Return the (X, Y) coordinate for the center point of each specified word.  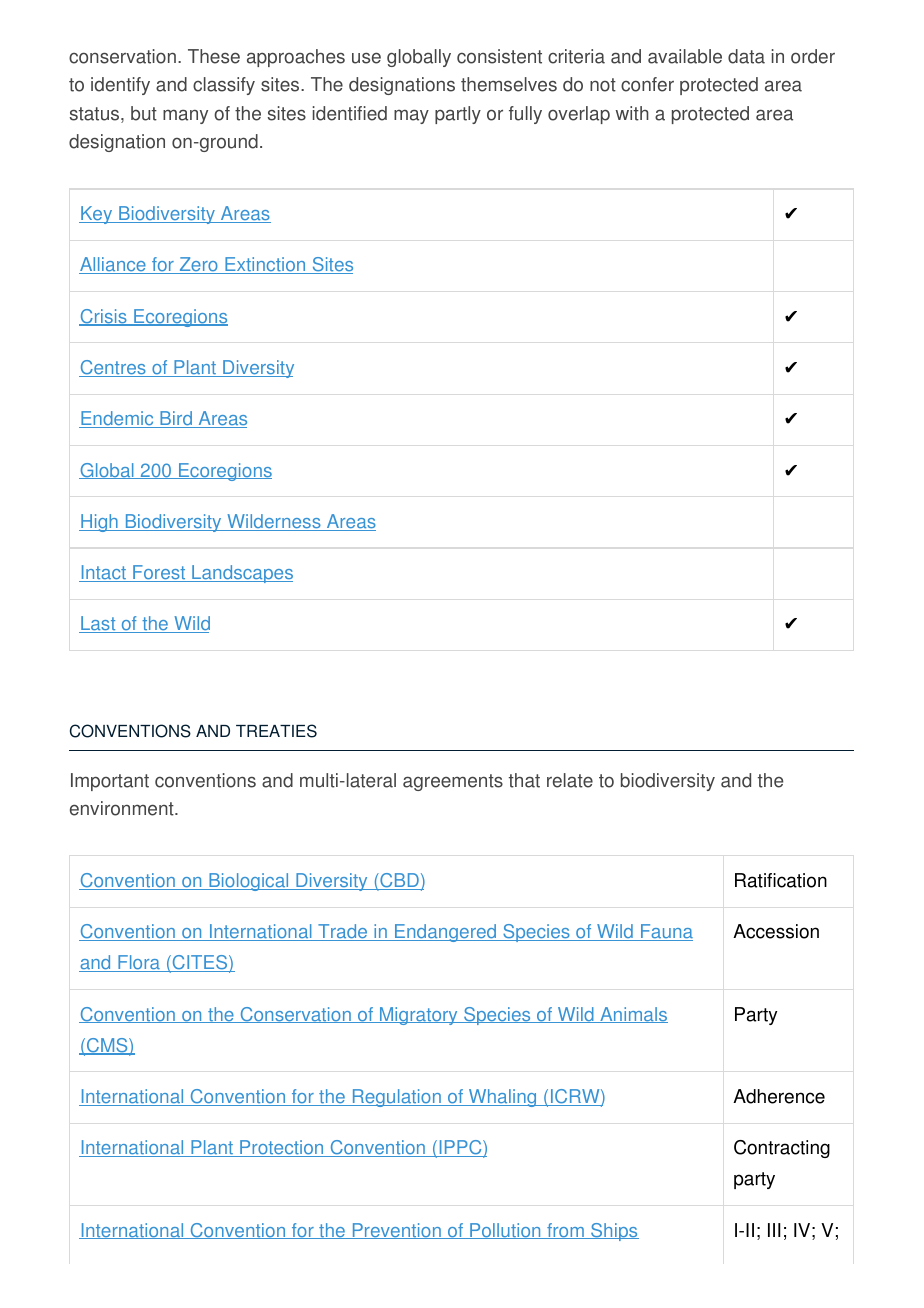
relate (570, 780)
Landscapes (241, 574)
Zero (198, 265)
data (746, 56)
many (185, 116)
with (632, 113)
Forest (159, 573)
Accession (776, 931)
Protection (282, 1148)
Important (110, 782)
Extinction (265, 265)
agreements (453, 782)
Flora (139, 963)
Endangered (446, 933)
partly (458, 115)
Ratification (781, 880)
